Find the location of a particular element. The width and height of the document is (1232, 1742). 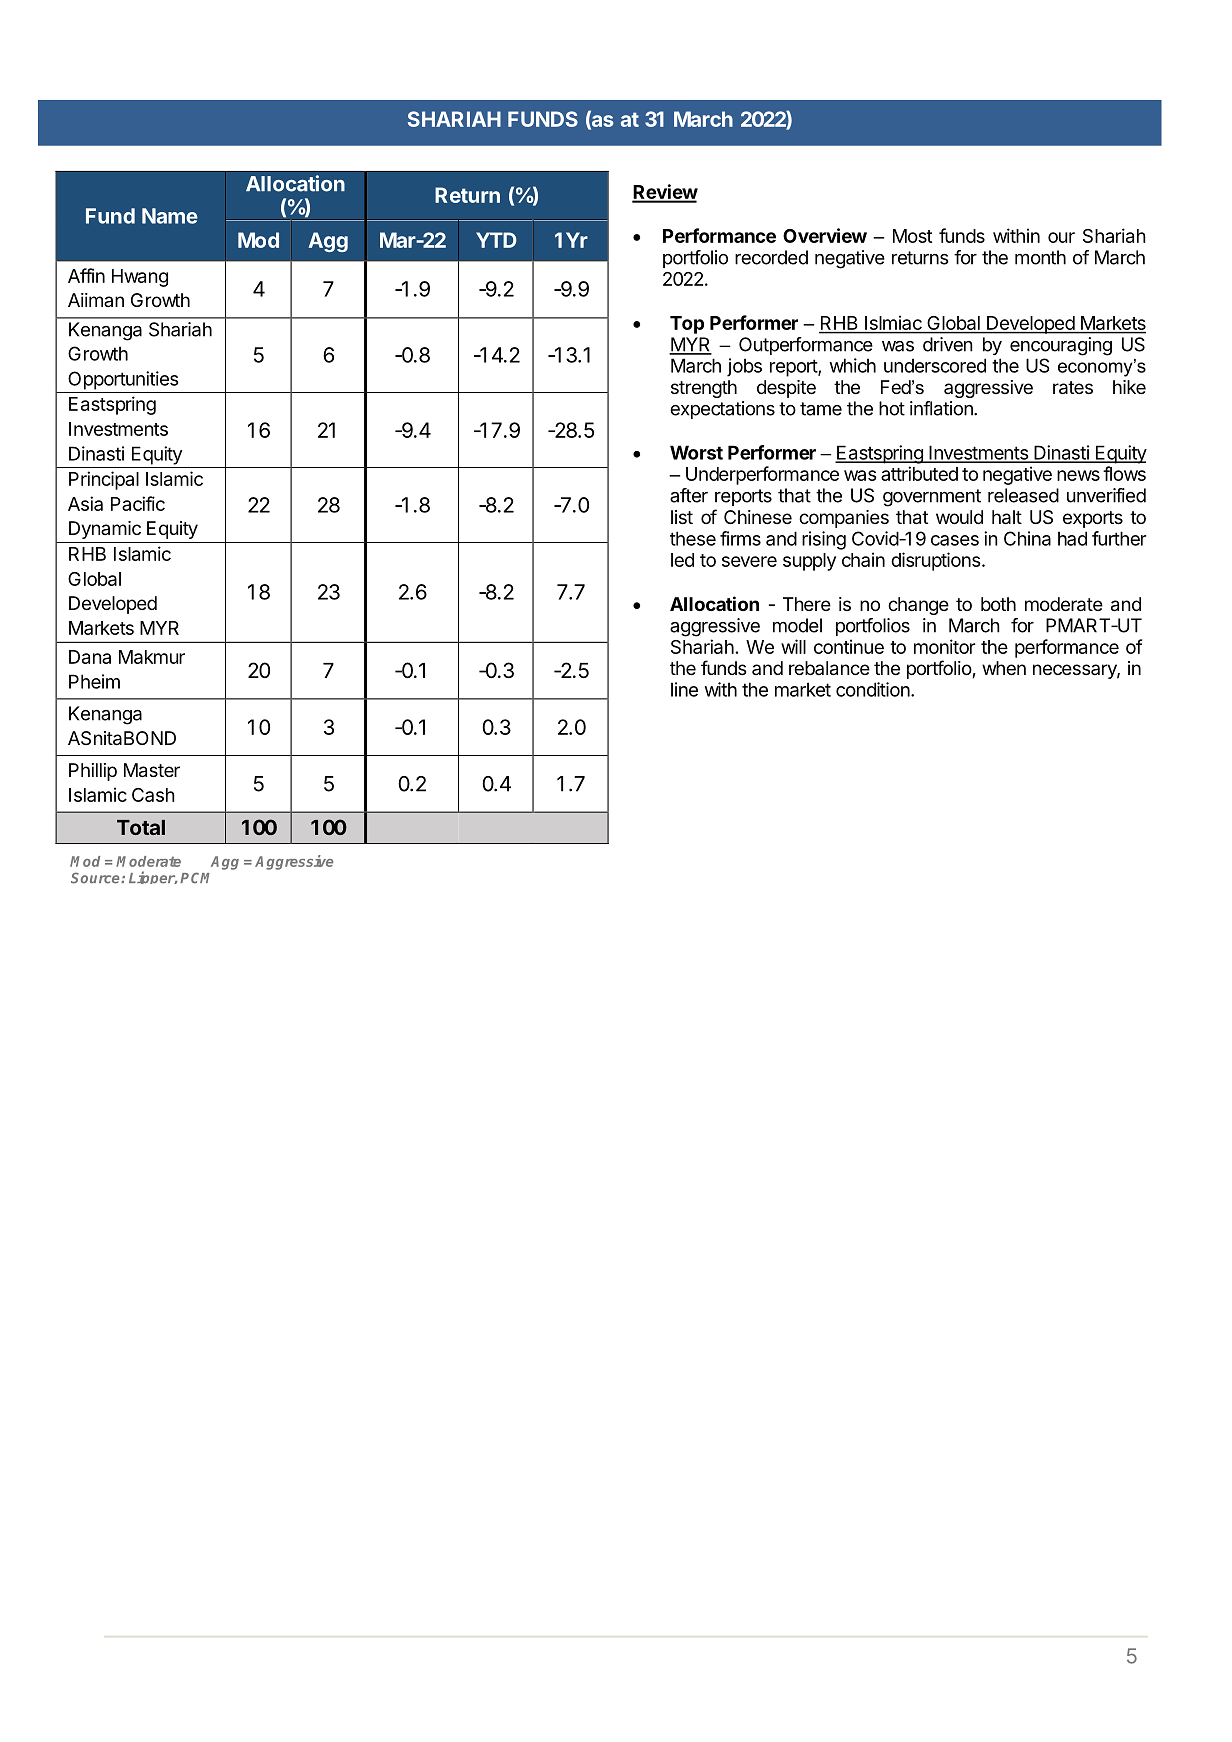

Cash is located at coordinates (153, 795).
